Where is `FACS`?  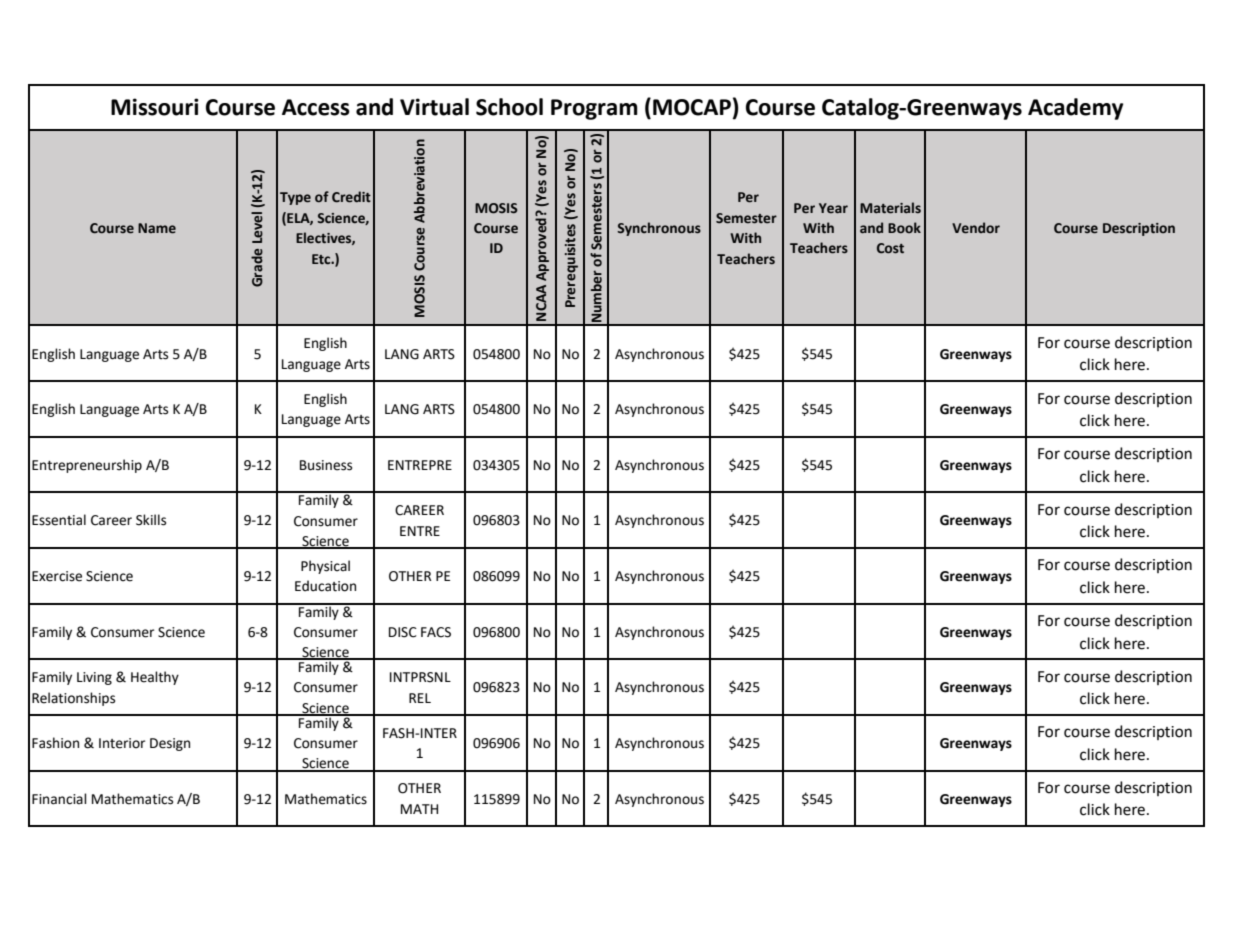 FACS is located at coordinates (436, 632).
